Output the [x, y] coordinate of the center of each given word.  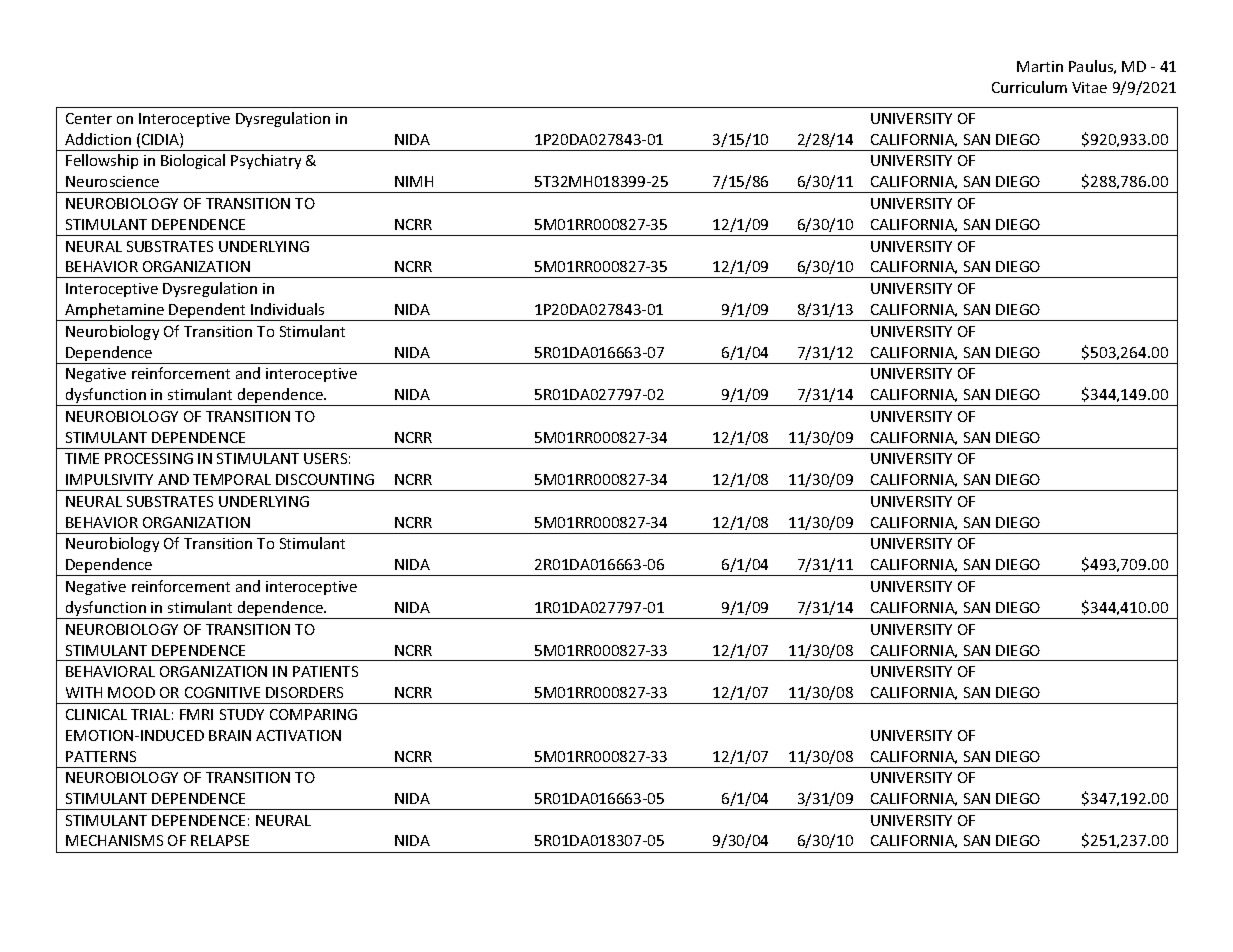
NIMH [414, 181]
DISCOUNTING [325, 479]
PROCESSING [149, 458]
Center [89, 118]
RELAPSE [220, 840]
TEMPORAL [232, 479]
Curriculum [1029, 87]
